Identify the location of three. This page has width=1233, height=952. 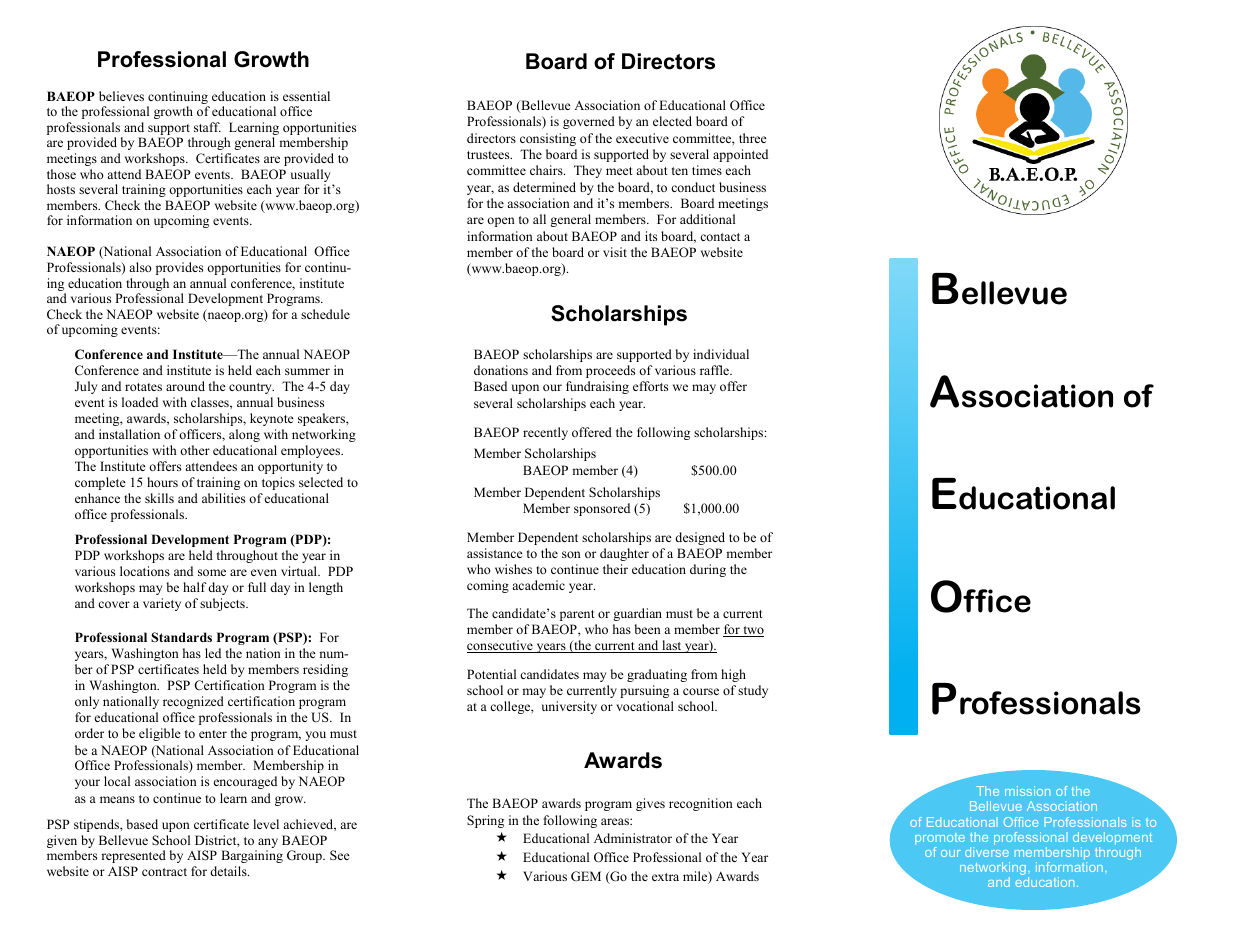
(753, 138).
